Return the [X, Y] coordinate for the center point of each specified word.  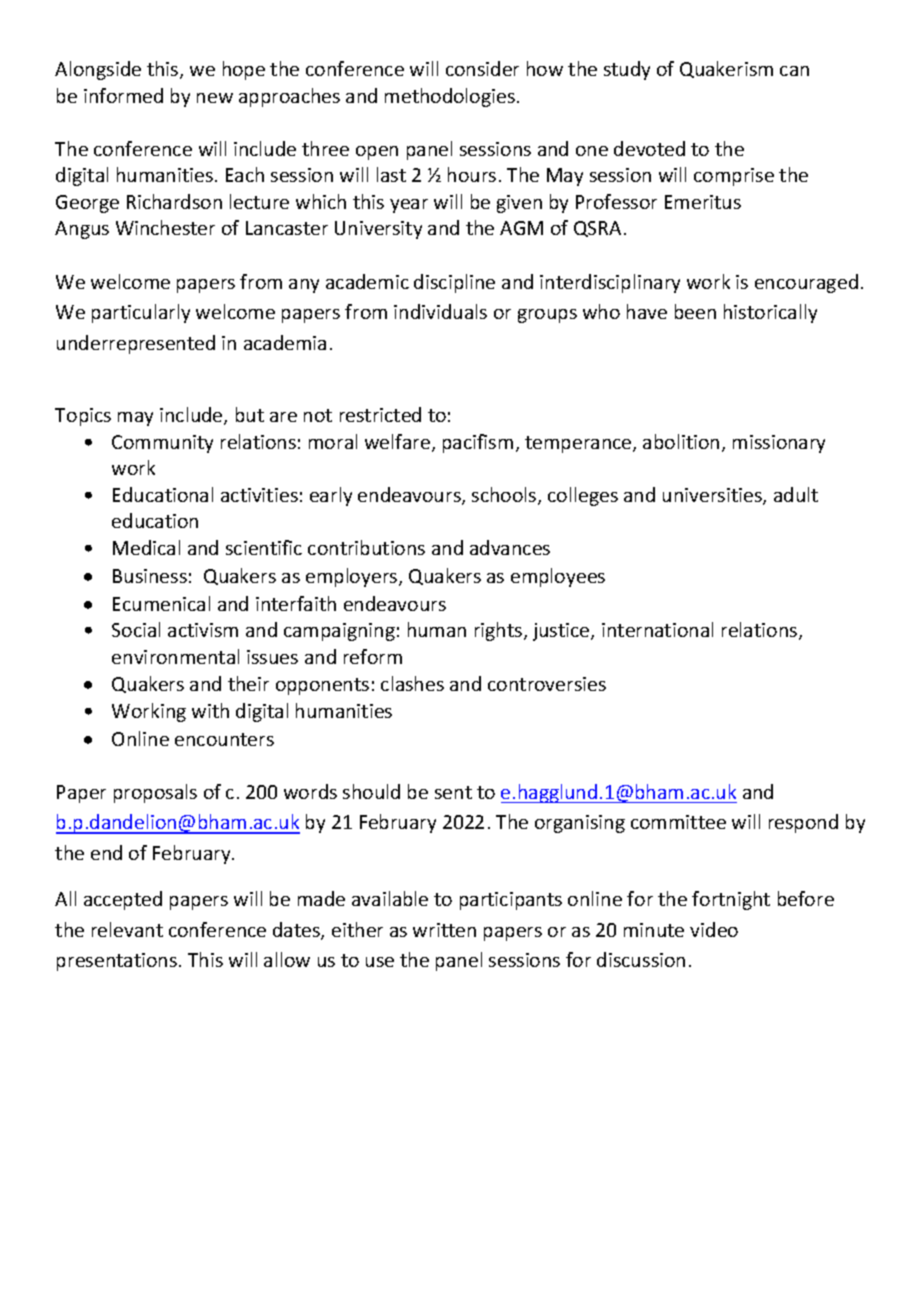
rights [500, 631]
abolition [681, 441]
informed [123, 95]
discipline [454, 283]
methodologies [451, 97]
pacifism [478, 443]
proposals [155, 793]
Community [162, 444]
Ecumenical [161, 603]
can [794, 71]
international [657, 629]
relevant [127, 929]
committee [678, 822]
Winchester [165, 227]
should [371, 791]
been [695, 311]
